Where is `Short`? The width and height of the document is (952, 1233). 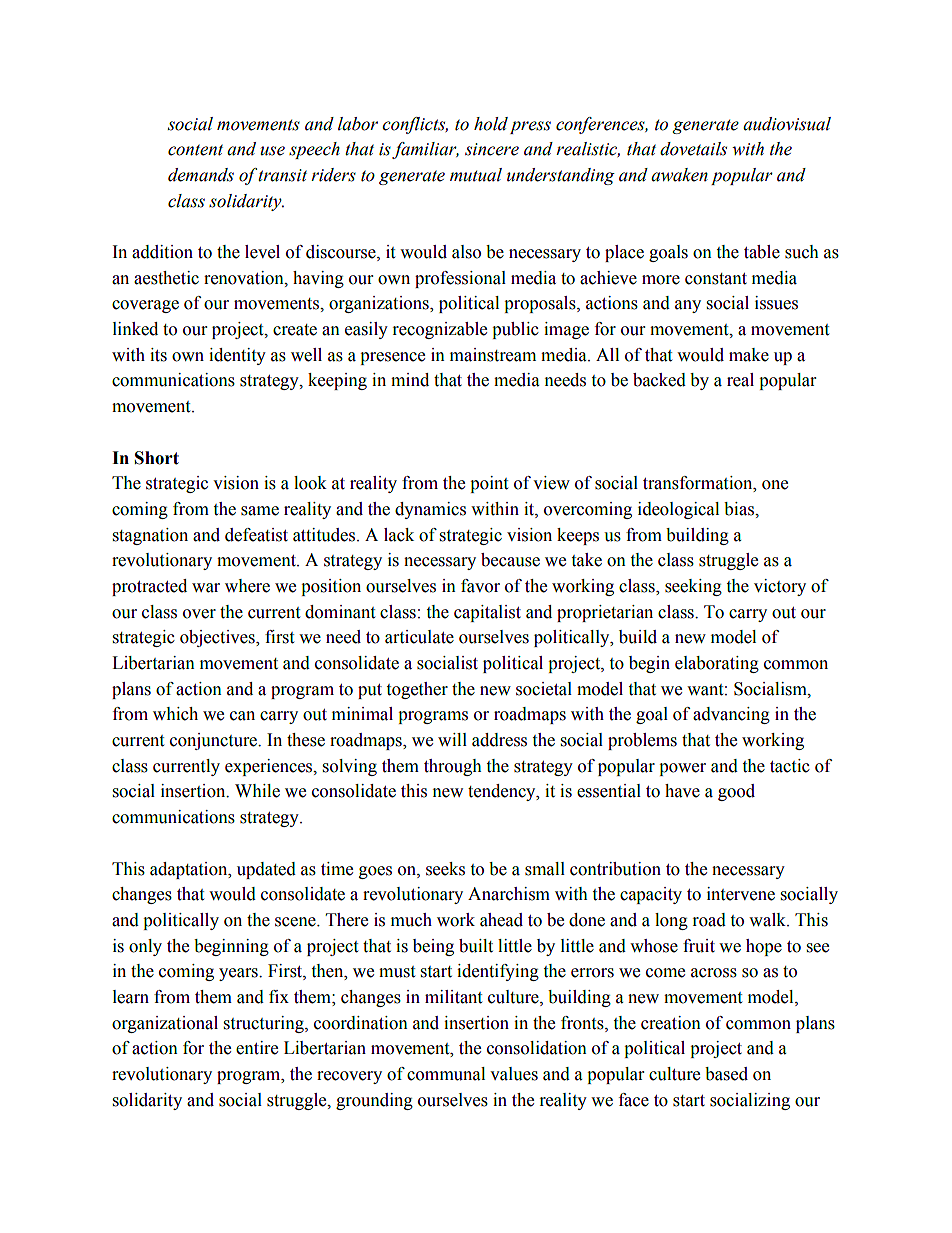
Short is located at coordinates (157, 458).
